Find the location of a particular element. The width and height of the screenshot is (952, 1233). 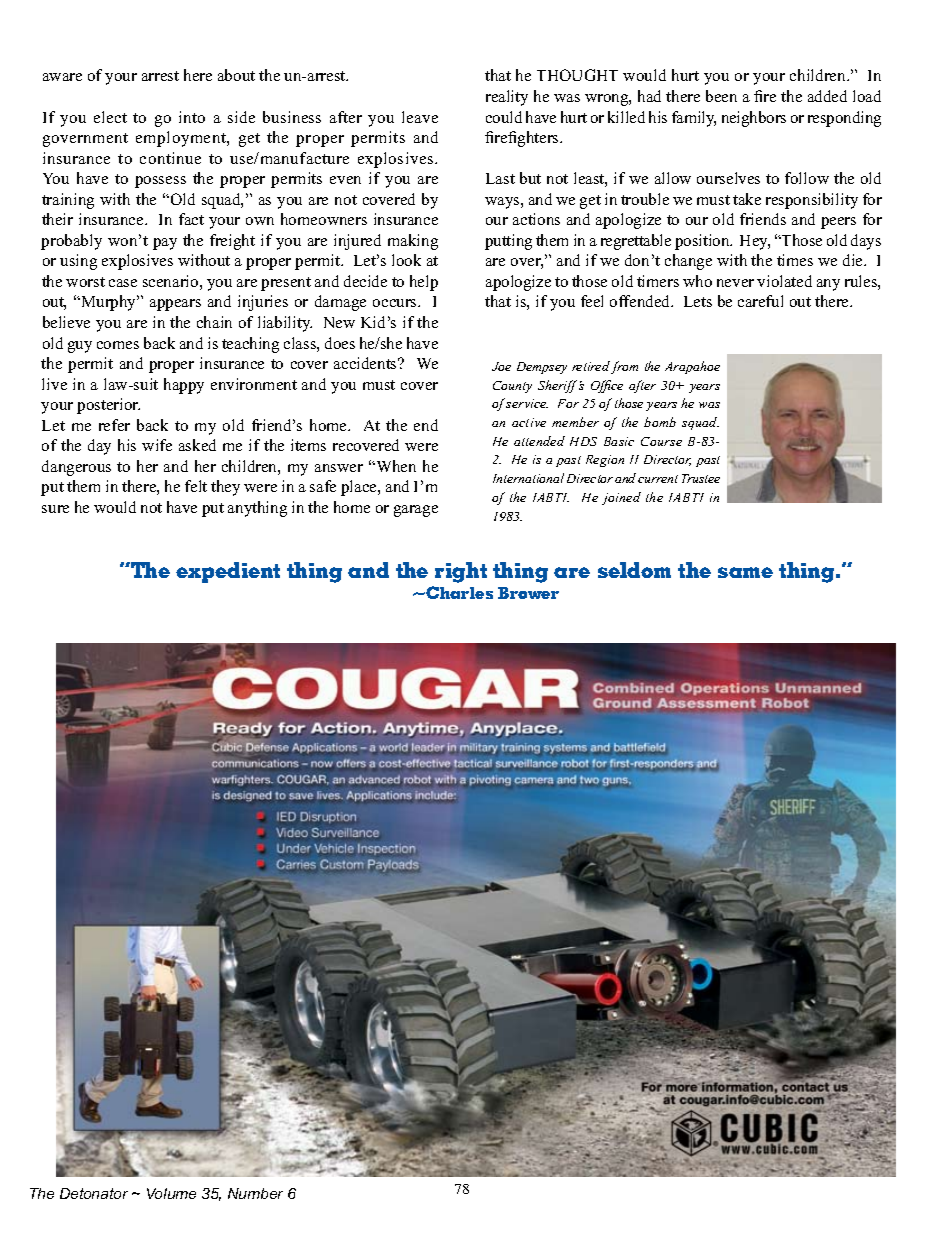

Number is located at coordinates (255, 1193).
